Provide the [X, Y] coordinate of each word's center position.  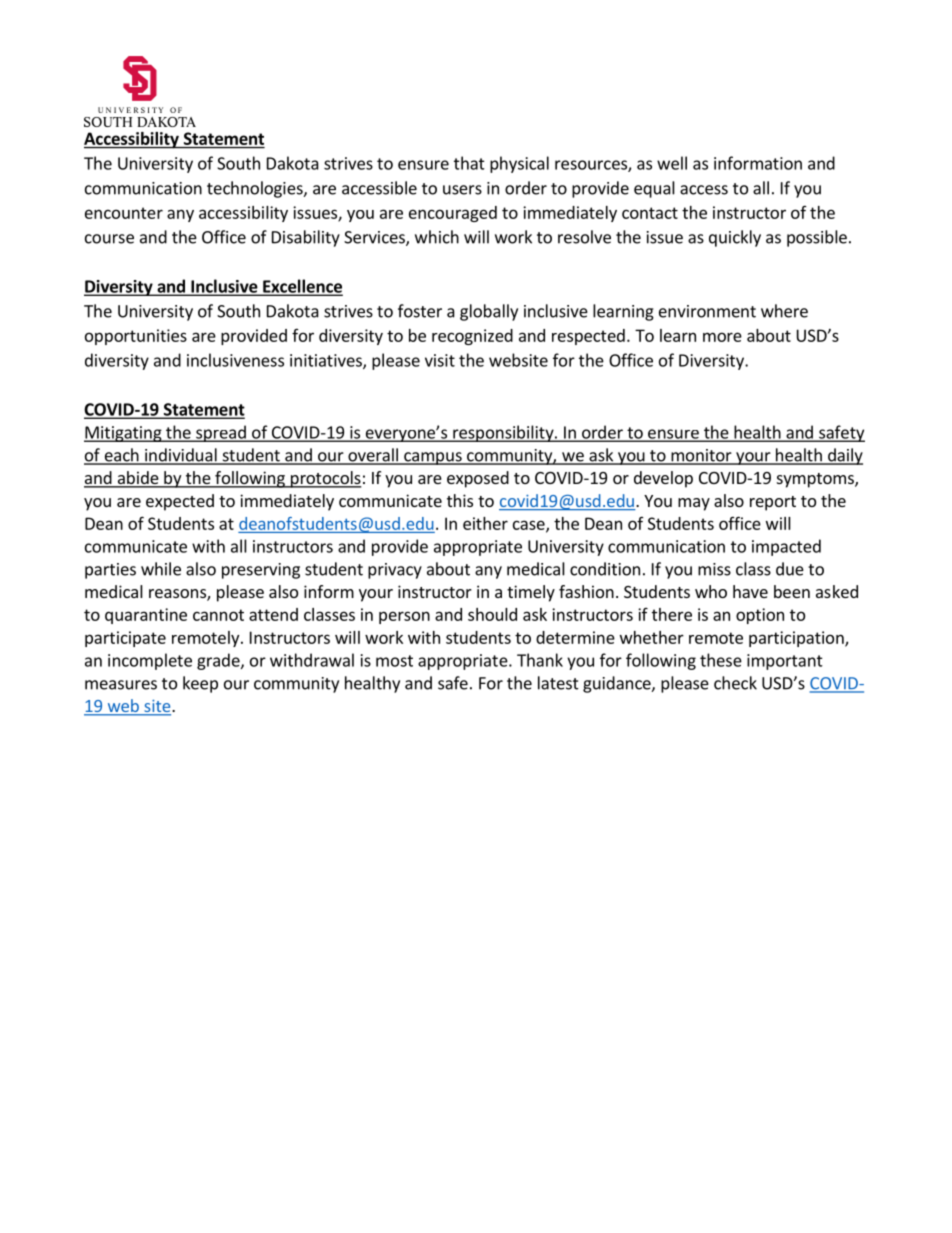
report [773, 503]
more [722, 337]
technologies [256, 189]
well [672, 163]
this [460, 500]
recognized [472, 337]
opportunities [136, 337]
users [462, 190]
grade [219, 661]
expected [180, 502]
